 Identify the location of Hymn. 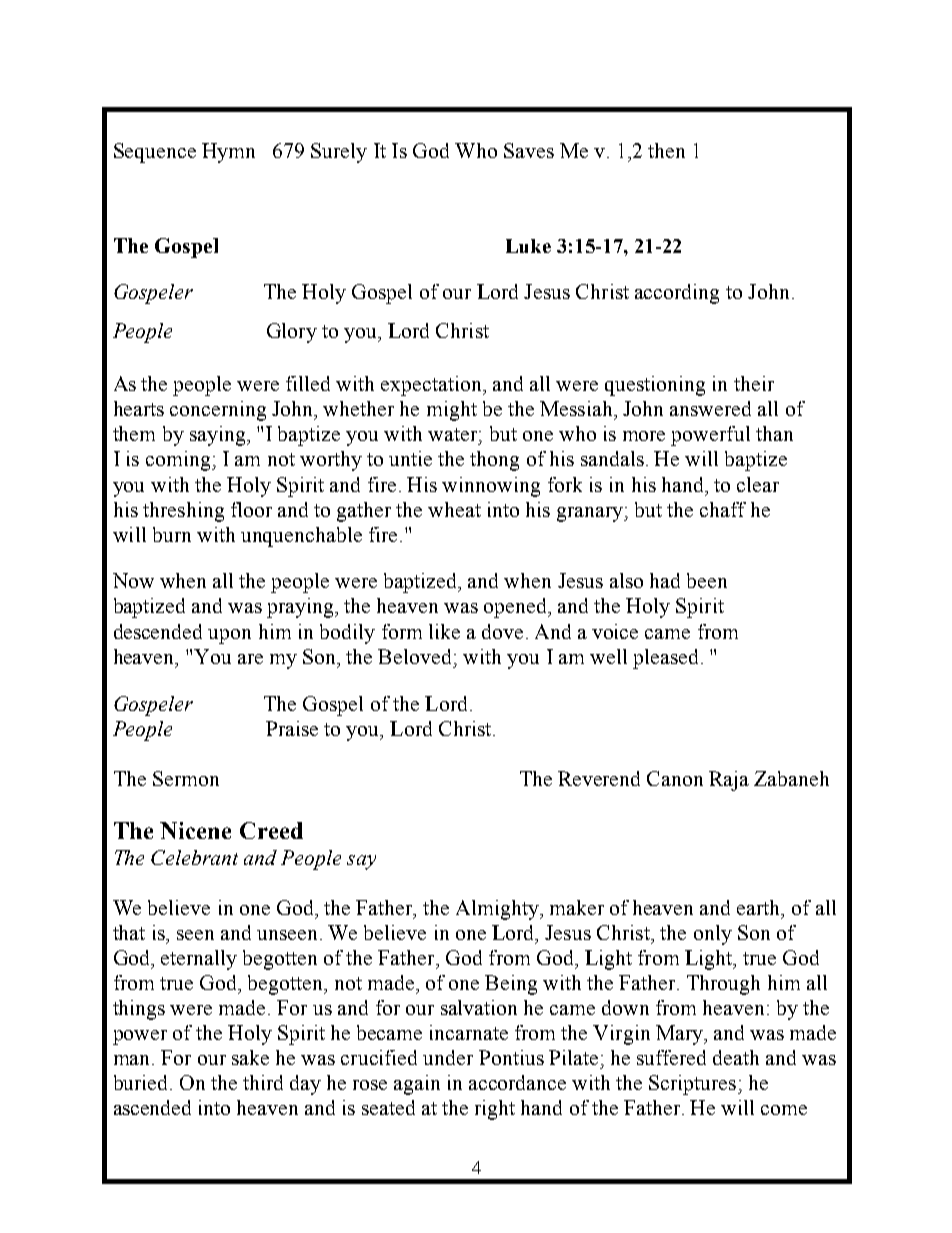
(228, 153).
